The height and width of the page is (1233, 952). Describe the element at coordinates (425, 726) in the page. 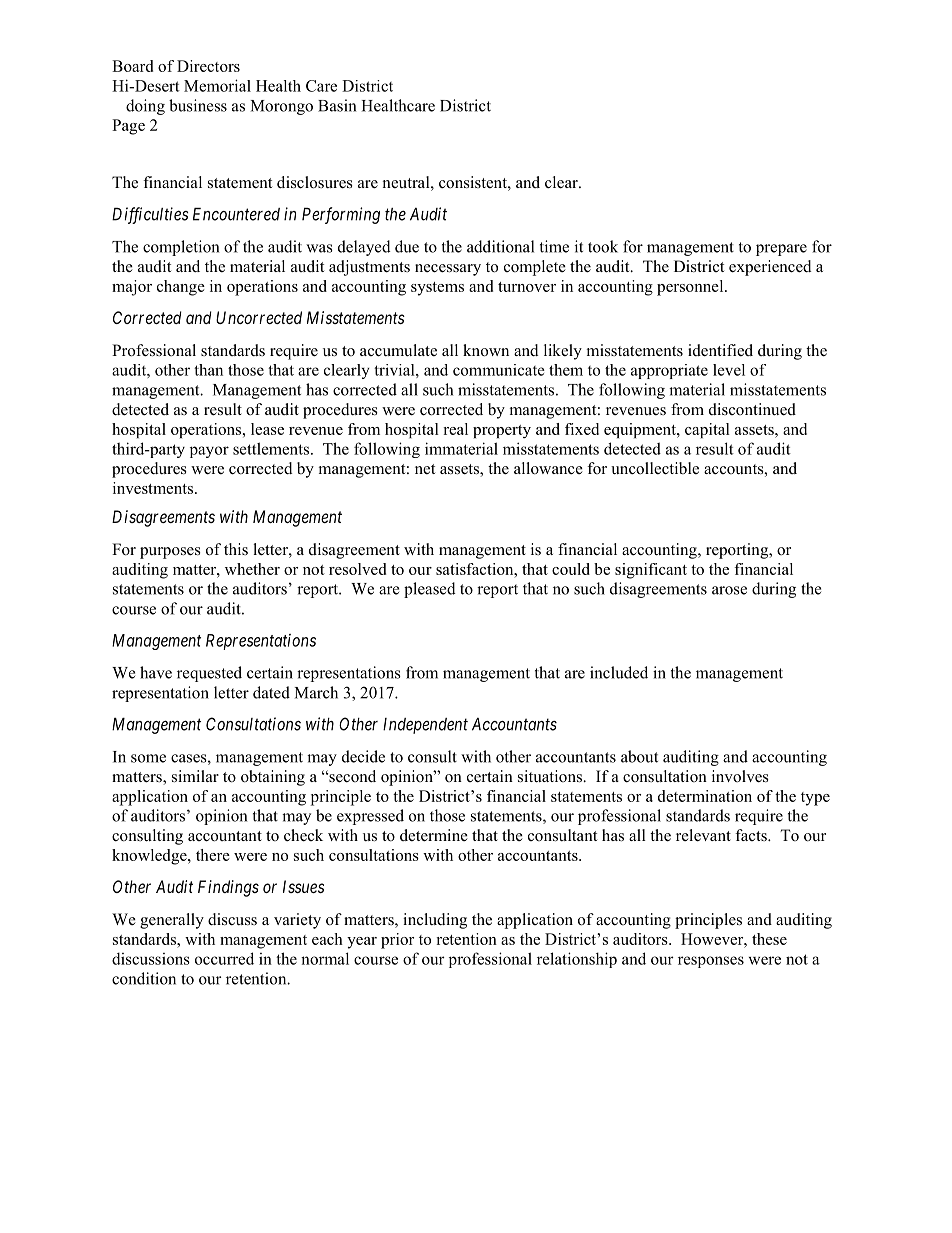

I see `Independent` at that location.
